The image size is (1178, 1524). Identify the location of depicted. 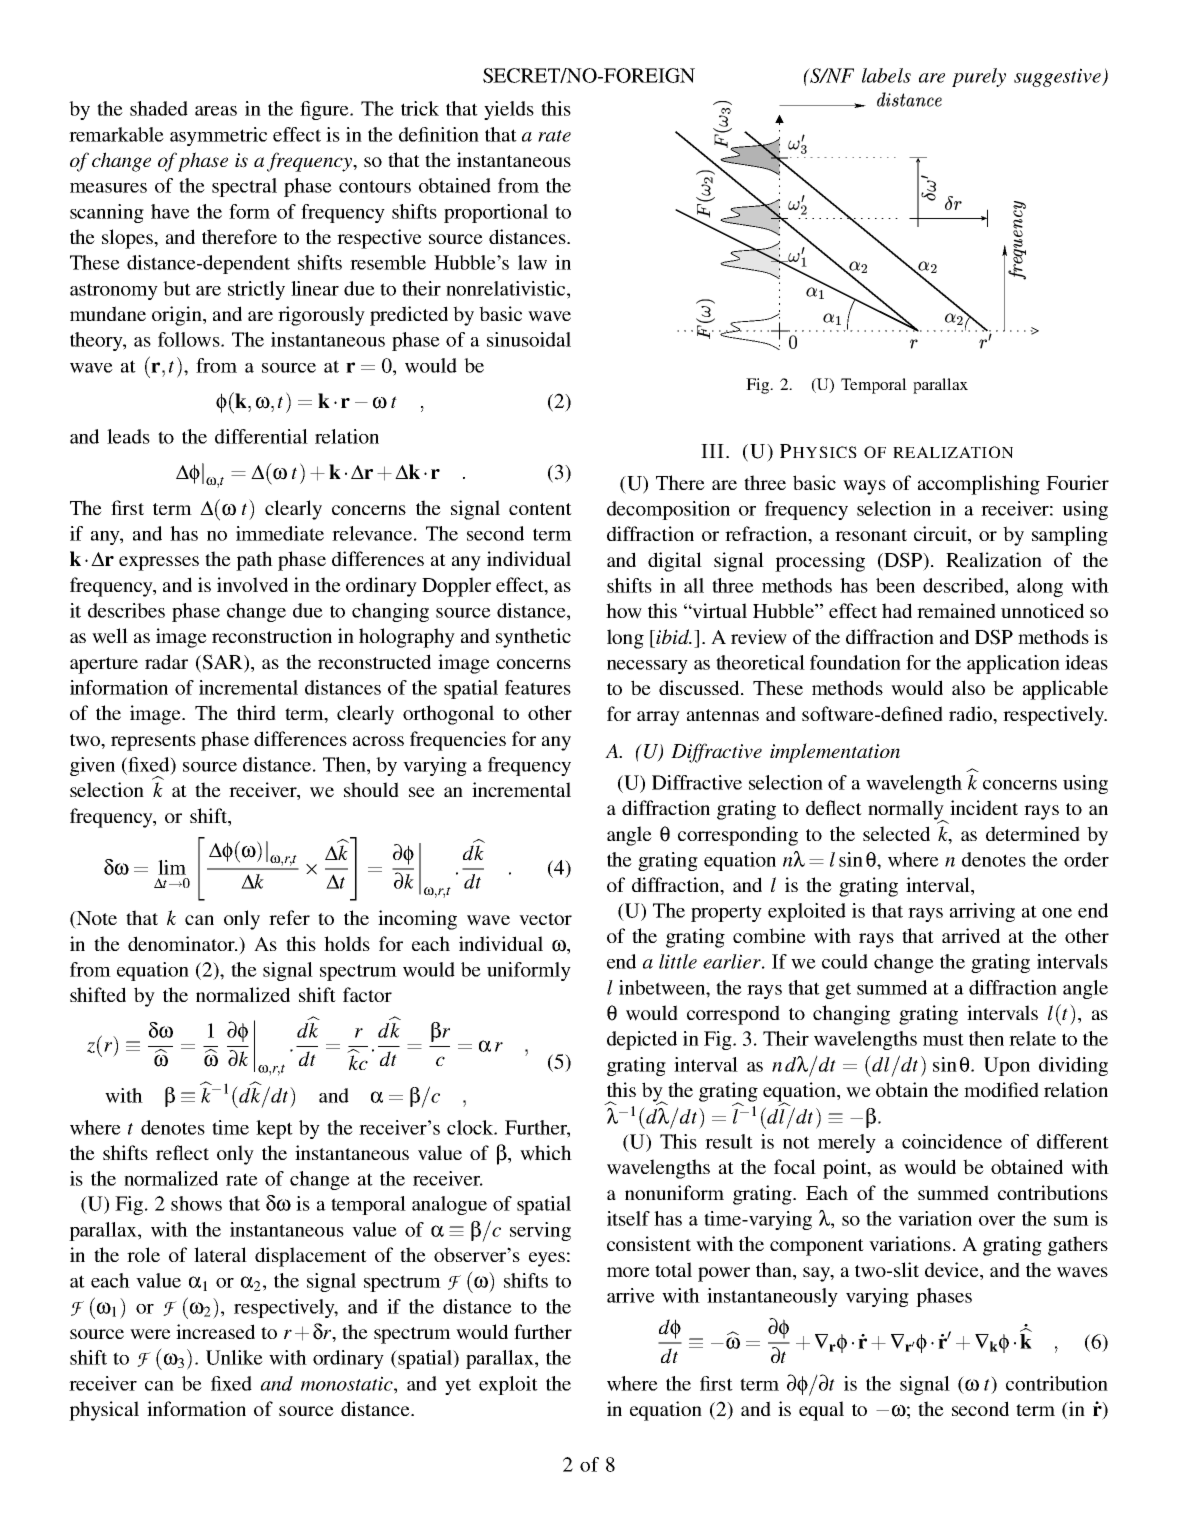
(642, 1040).
